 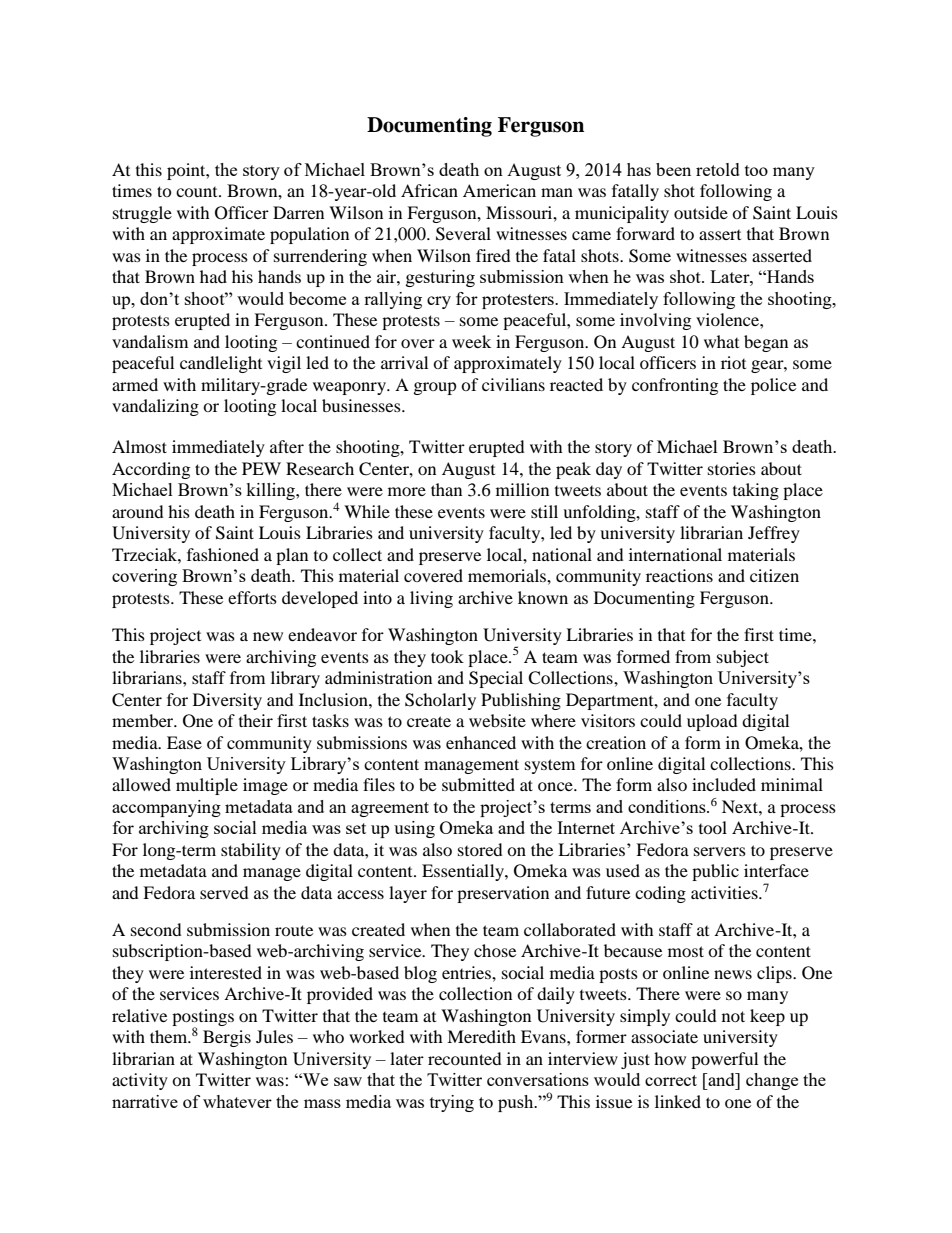 I want to click on outside, so click(x=701, y=212).
